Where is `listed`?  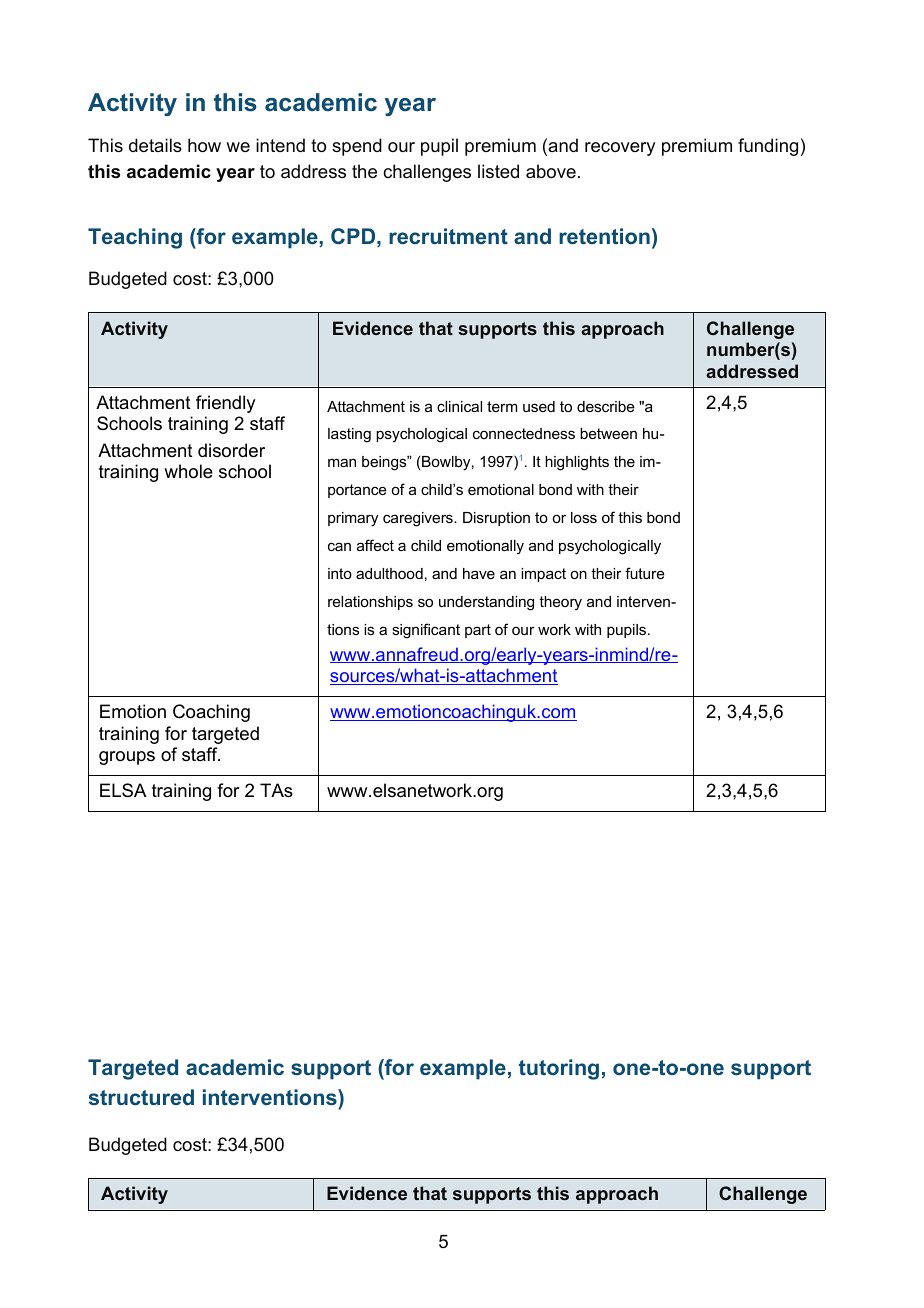
listed is located at coordinates (498, 171).
